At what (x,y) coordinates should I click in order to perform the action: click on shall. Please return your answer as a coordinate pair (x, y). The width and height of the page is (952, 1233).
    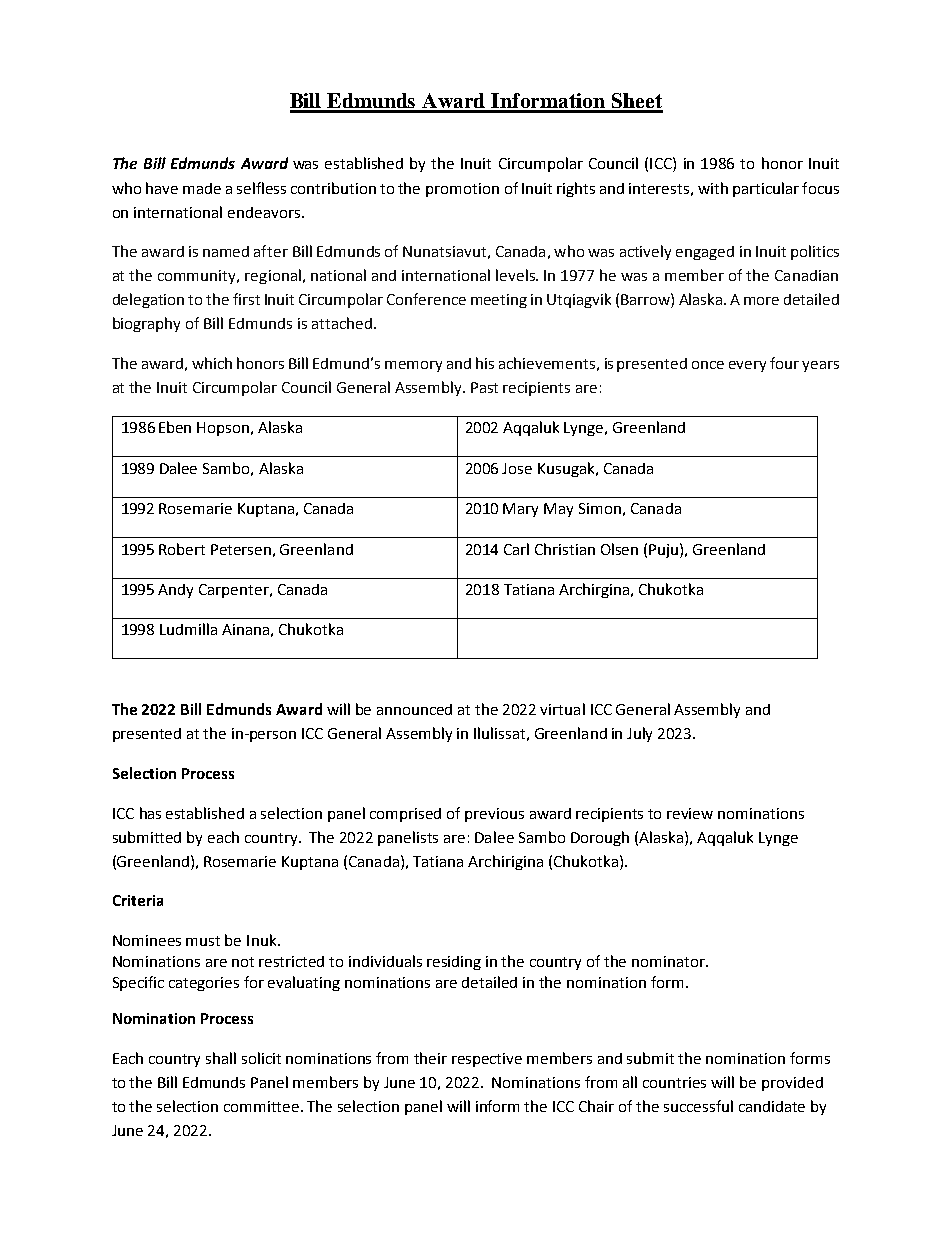
    Looking at the image, I should click on (221, 1058).
